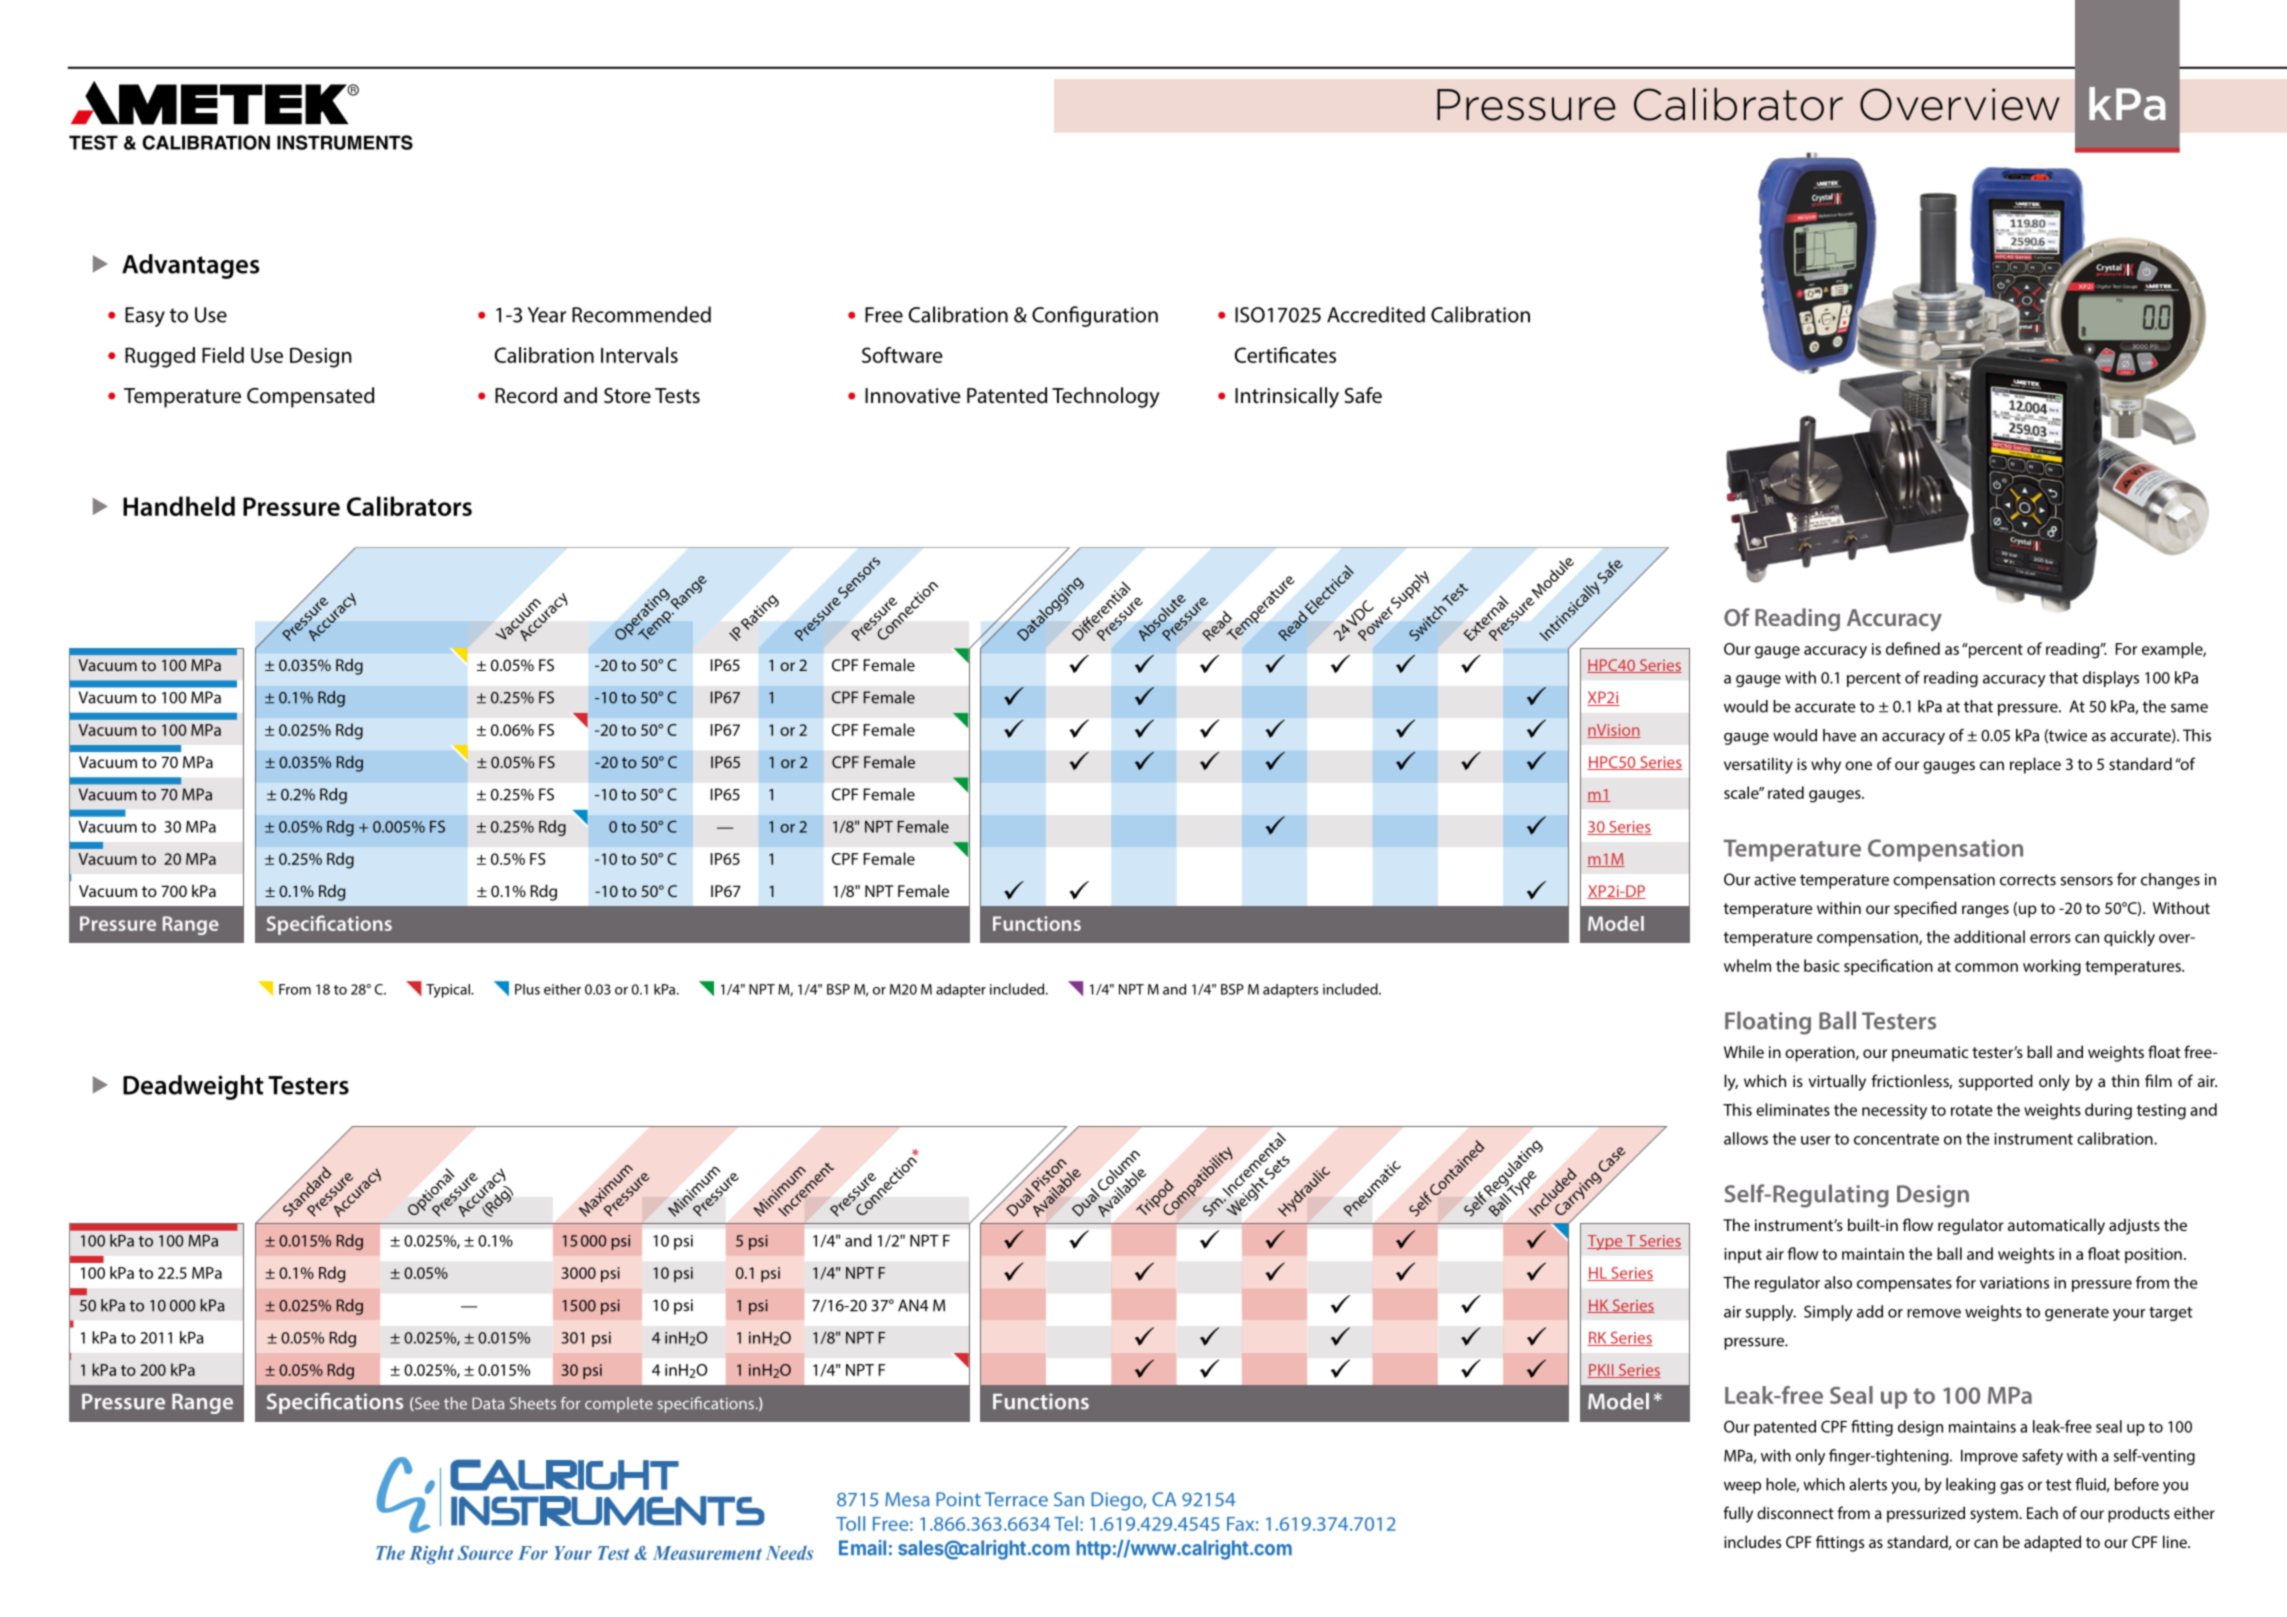  What do you see at coordinates (1376, 314) in the screenshot?
I see `Accredited` at bounding box center [1376, 314].
